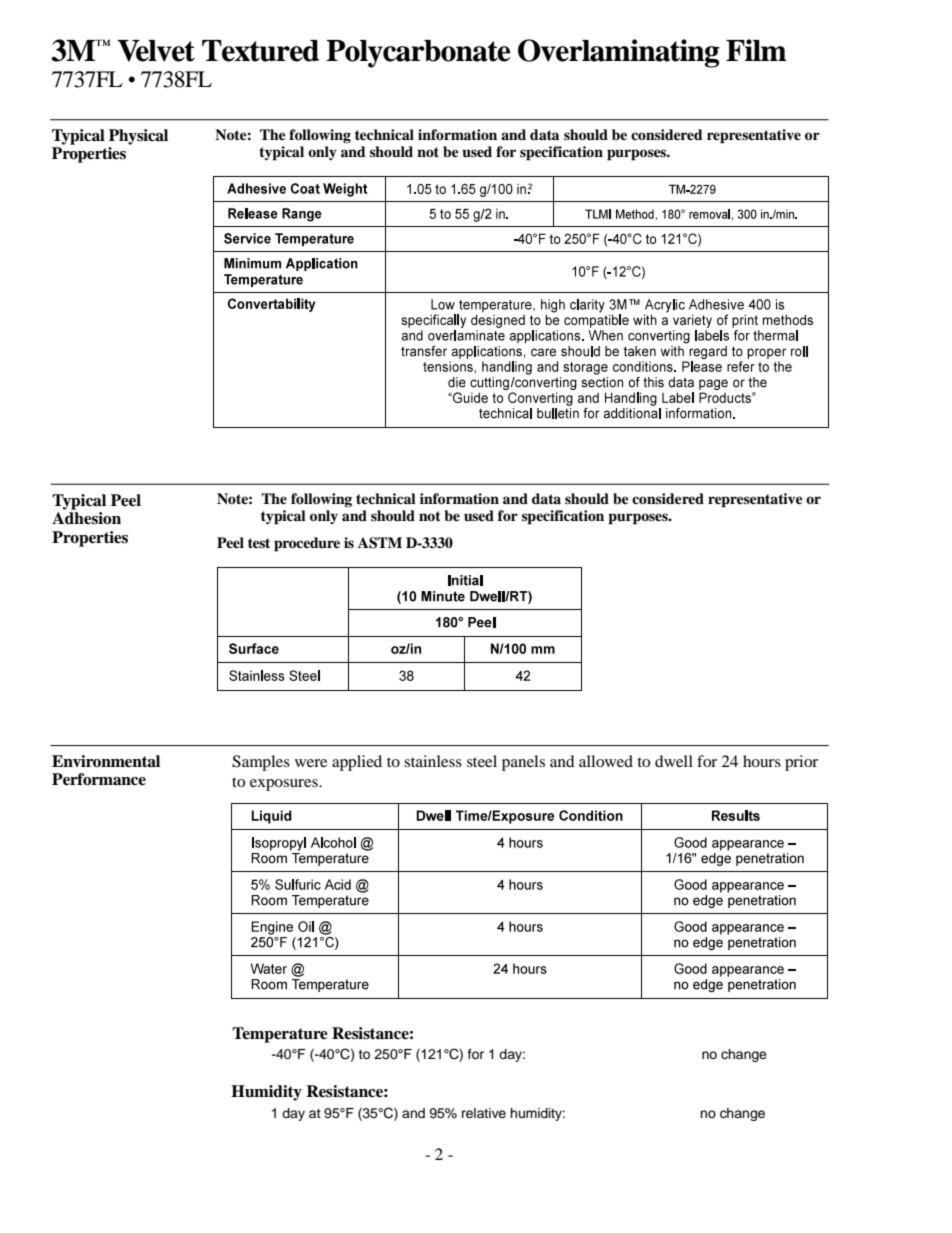 This screenshot has width=952, height=1233. Describe the element at coordinates (762, 761) in the screenshot. I see `hours` at that location.
